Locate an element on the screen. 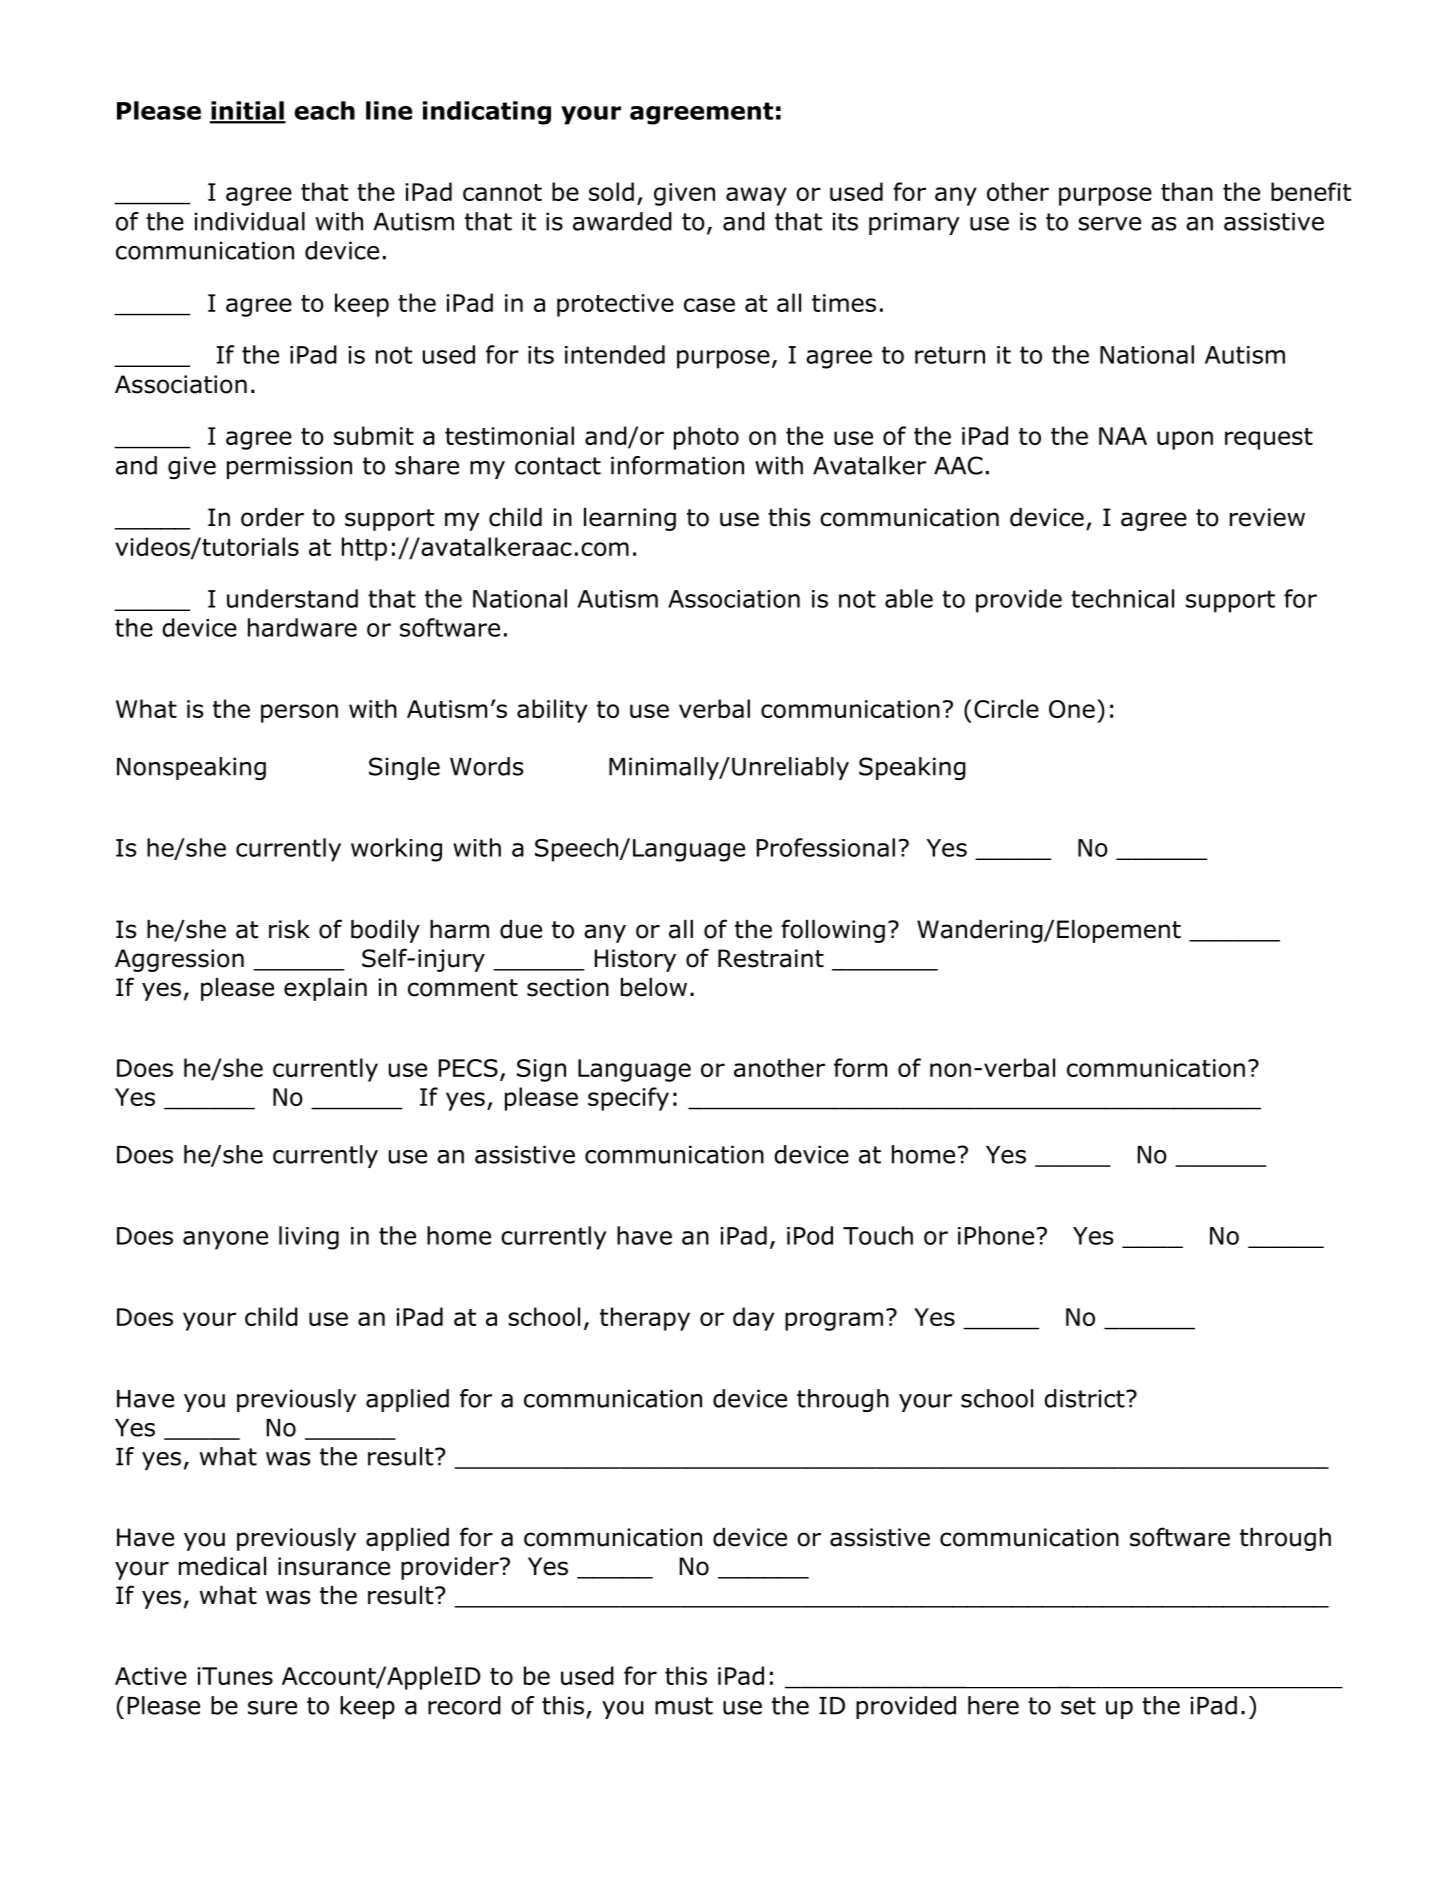 This screenshot has height=1877, width=1450. each is located at coordinates (325, 110).
